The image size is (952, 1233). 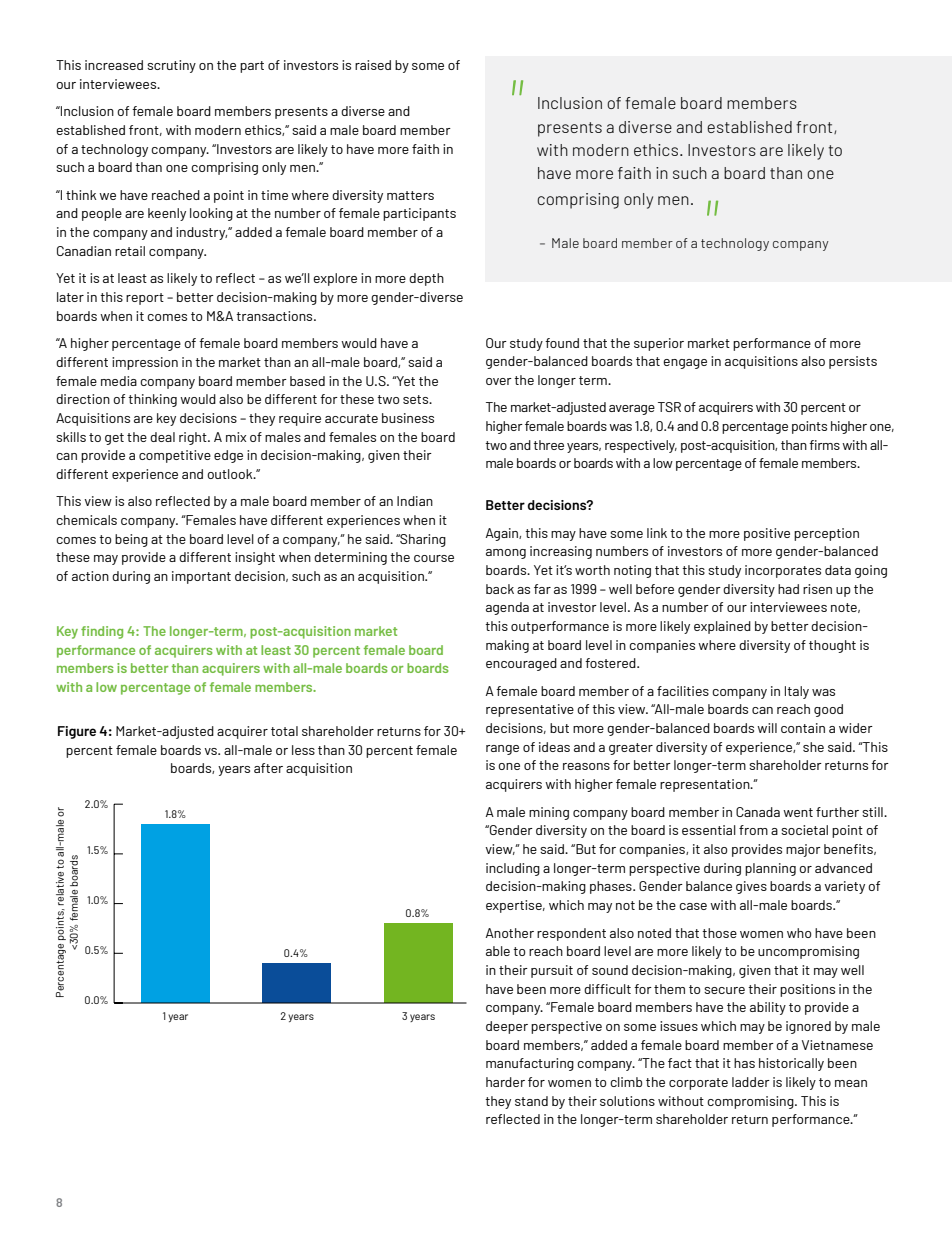 What do you see at coordinates (417, 399) in the screenshot?
I see `sets` at bounding box center [417, 399].
